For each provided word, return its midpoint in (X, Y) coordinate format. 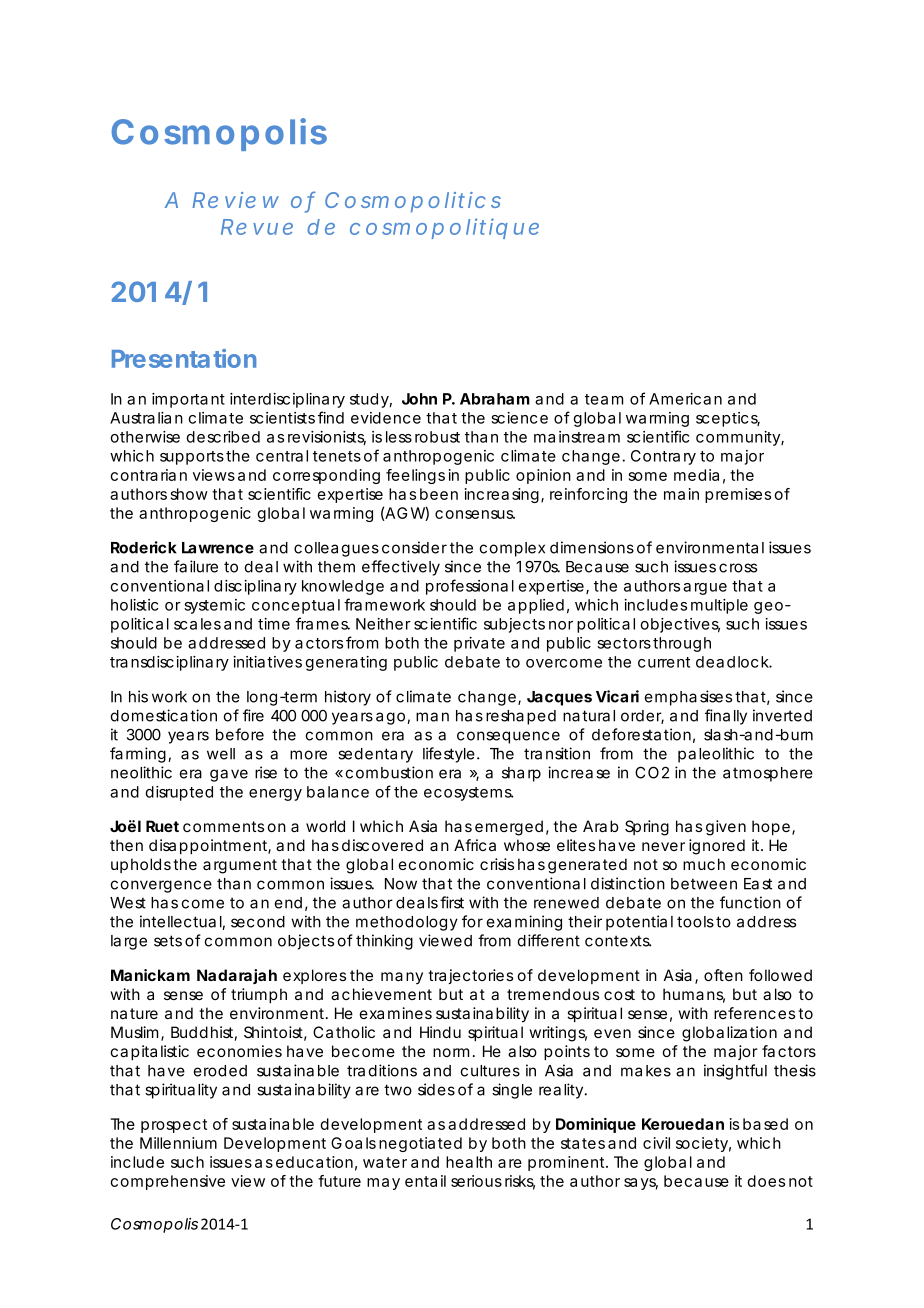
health (469, 1162)
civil (656, 1143)
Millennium (178, 1143)
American (685, 399)
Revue (257, 227)
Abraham (495, 399)
